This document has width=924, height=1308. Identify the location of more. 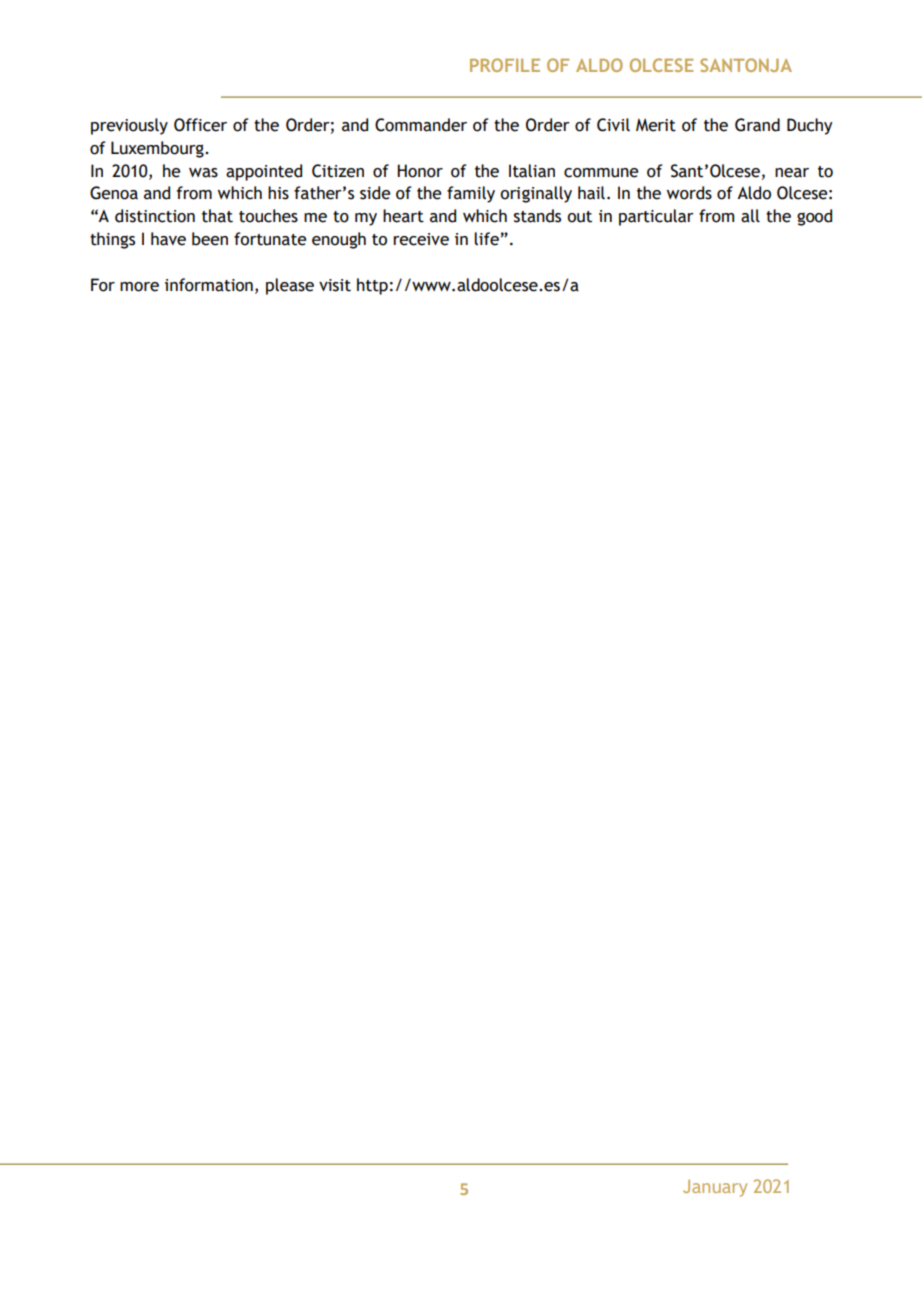
(139, 287).
